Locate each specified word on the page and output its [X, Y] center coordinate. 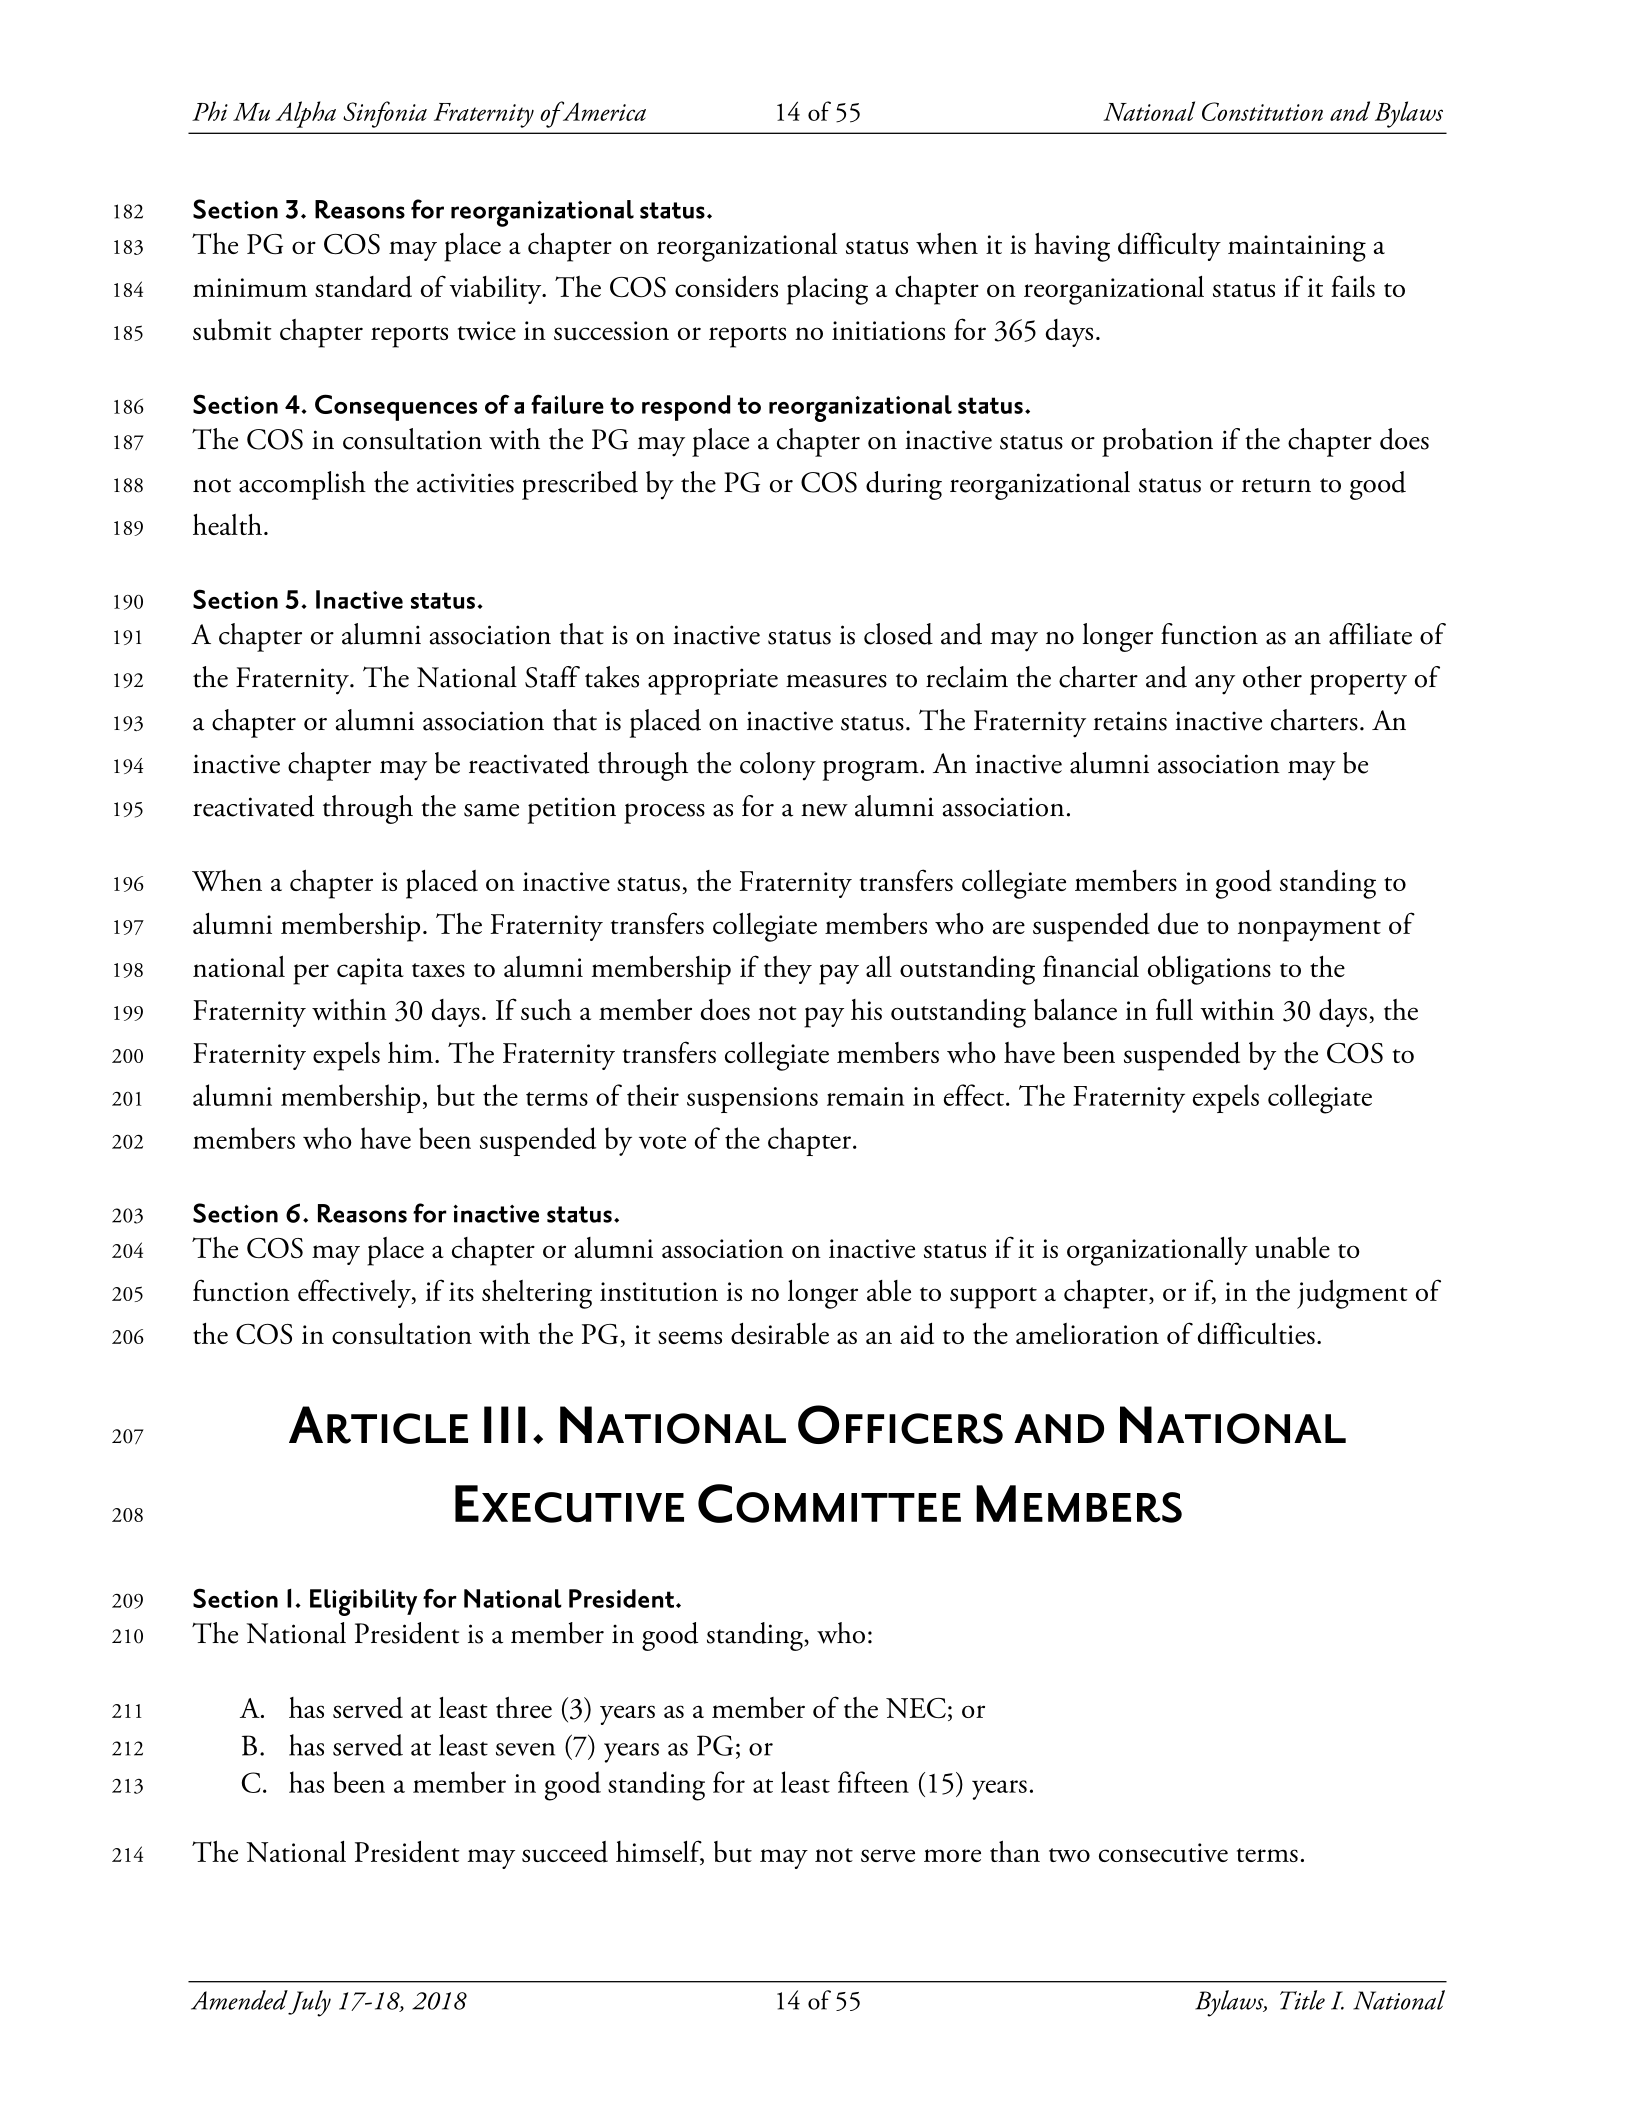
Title [1302, 2000]
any [1215, 685]
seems [690, 1337]
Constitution [1262, 111]
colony [778, 766]
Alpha [305, 114]
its [461, 1291]
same [491, 810]
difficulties [1256, 1333]
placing [827, 290]
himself [660, 1852]
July [309, 2003]
